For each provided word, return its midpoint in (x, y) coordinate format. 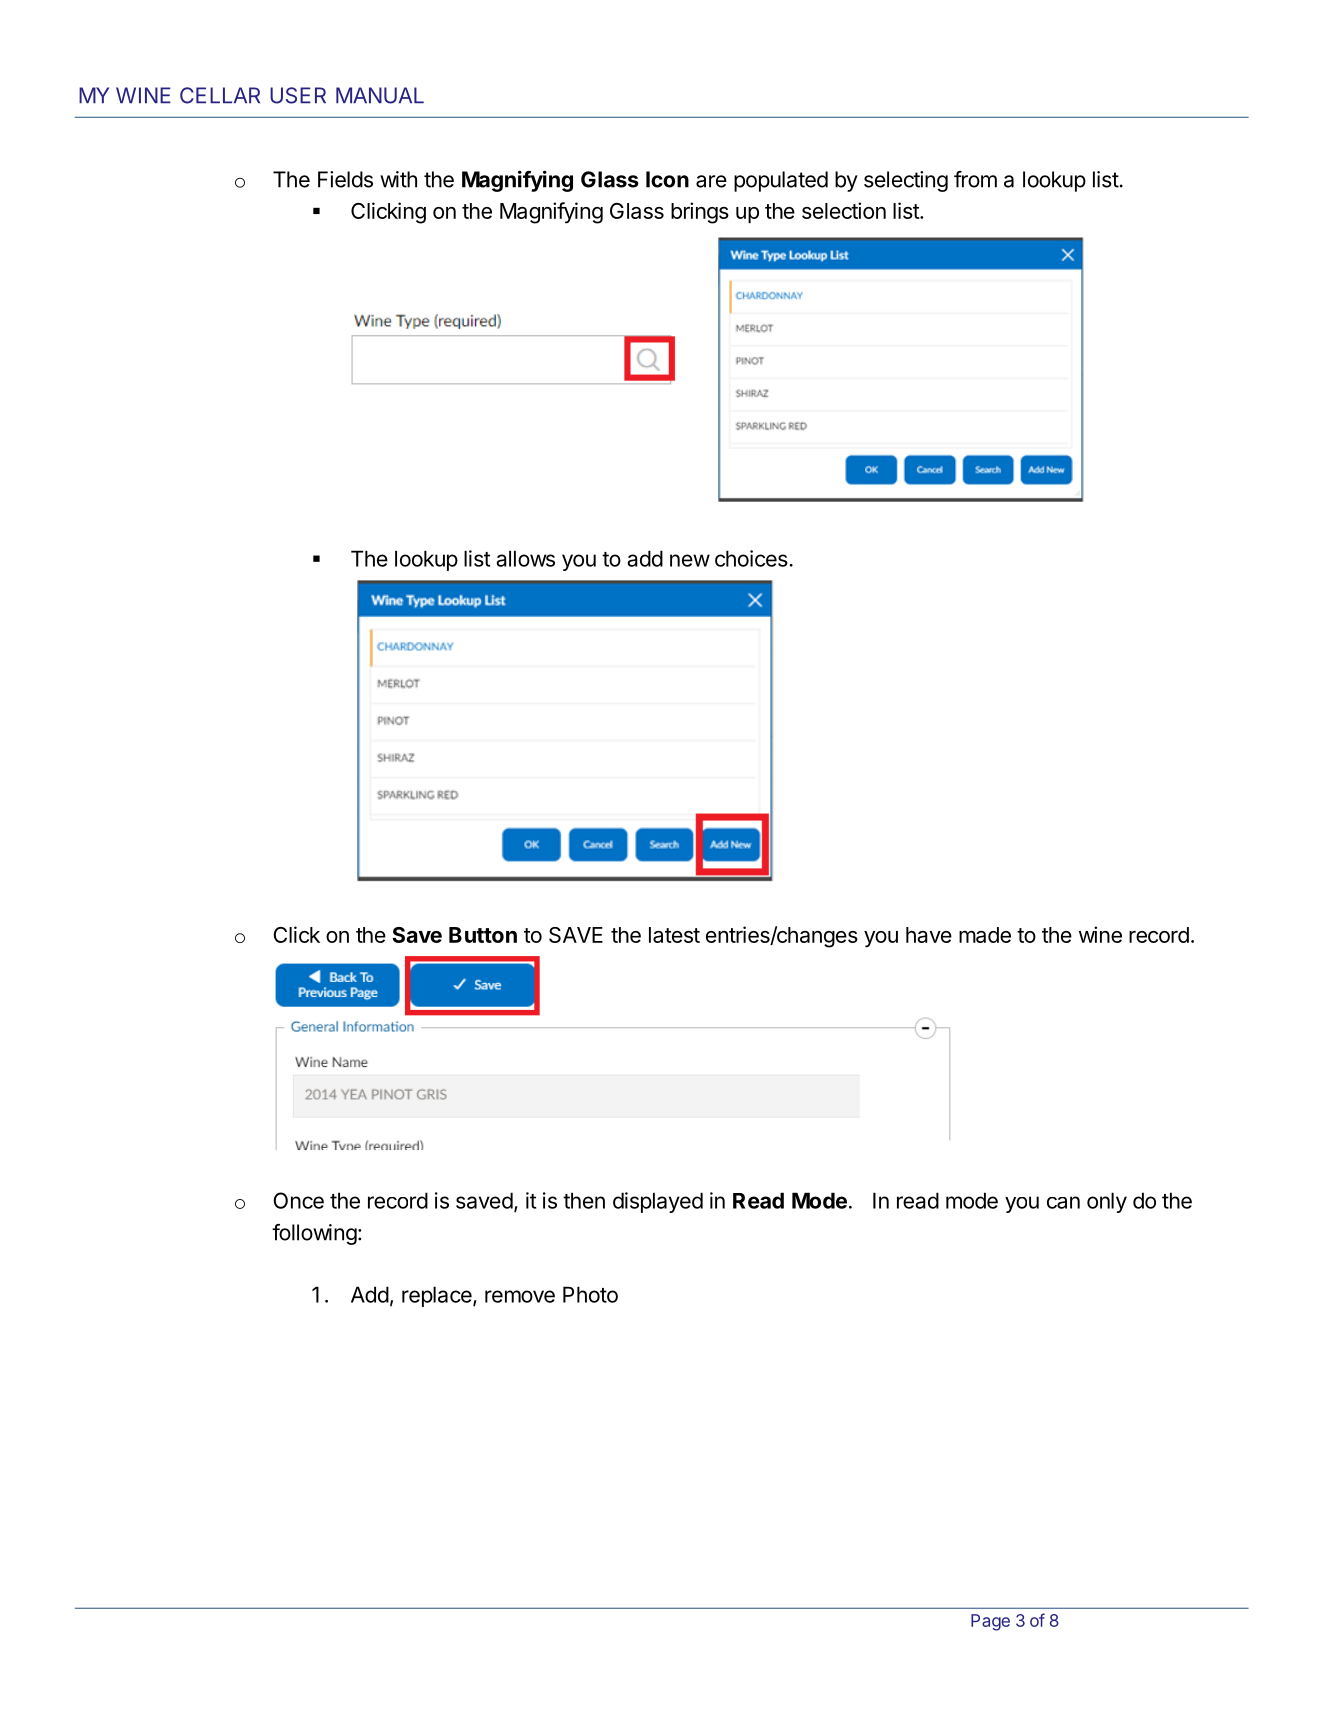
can (1063, 1202)
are (711, 181)
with (398, 179)
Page (990, 1622)
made (985, 935)
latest (674, 935)
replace (438, 1296)
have (929, 935)
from (975, 179)
